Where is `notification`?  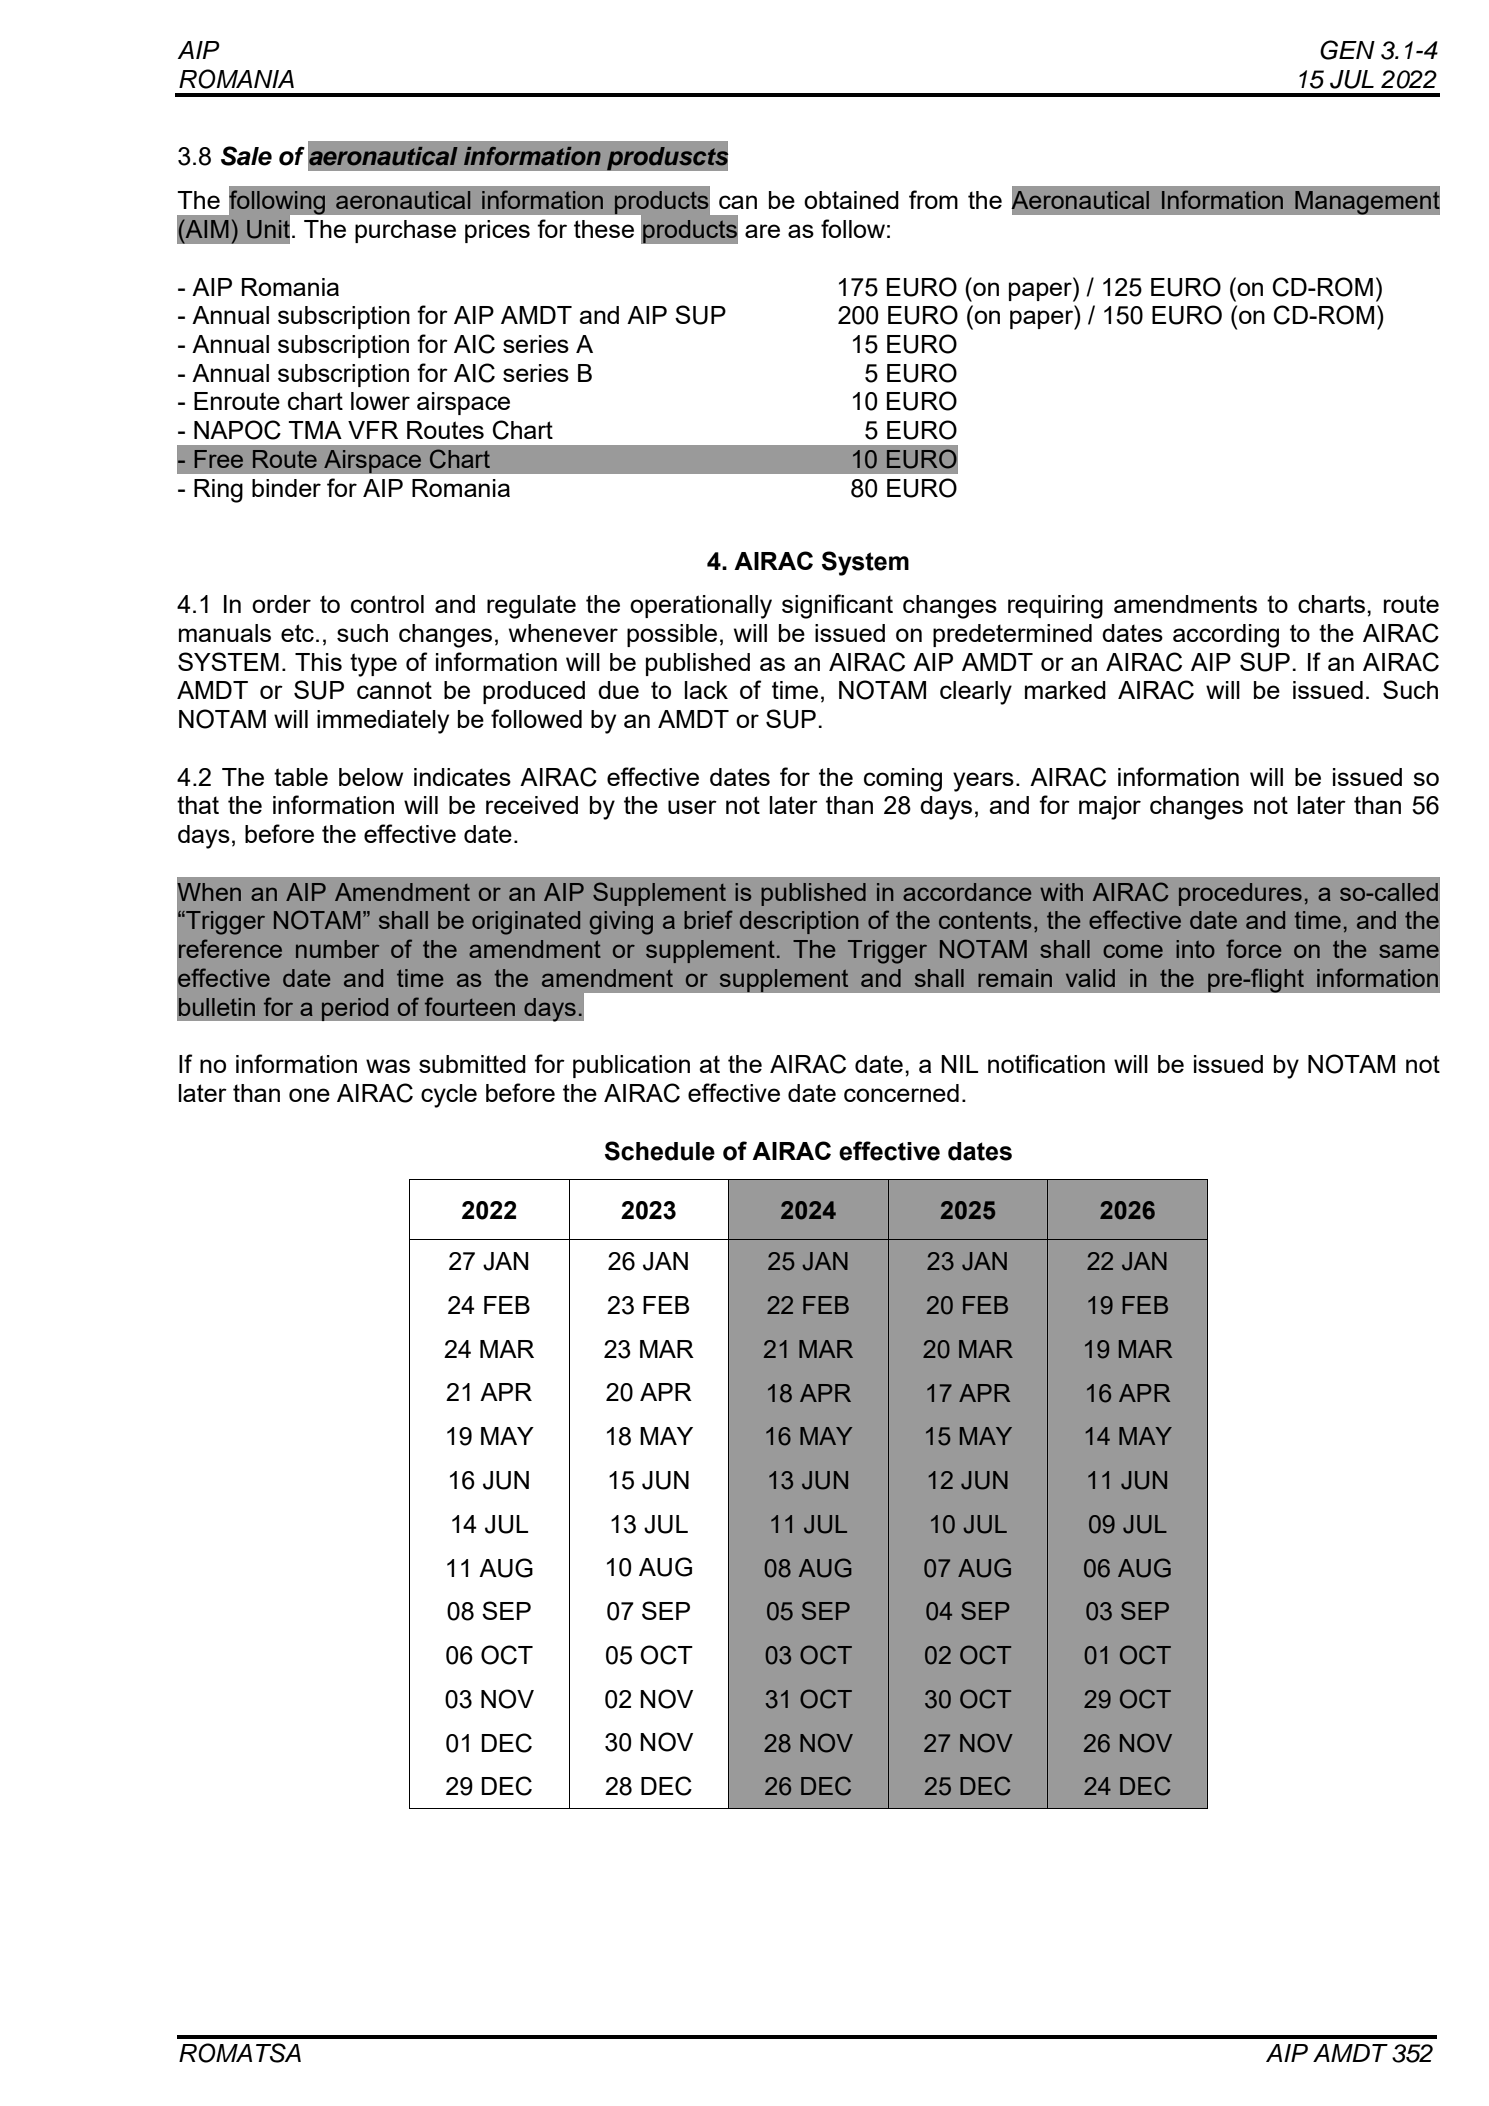 notification is located at coordinates (1046, 1063).
